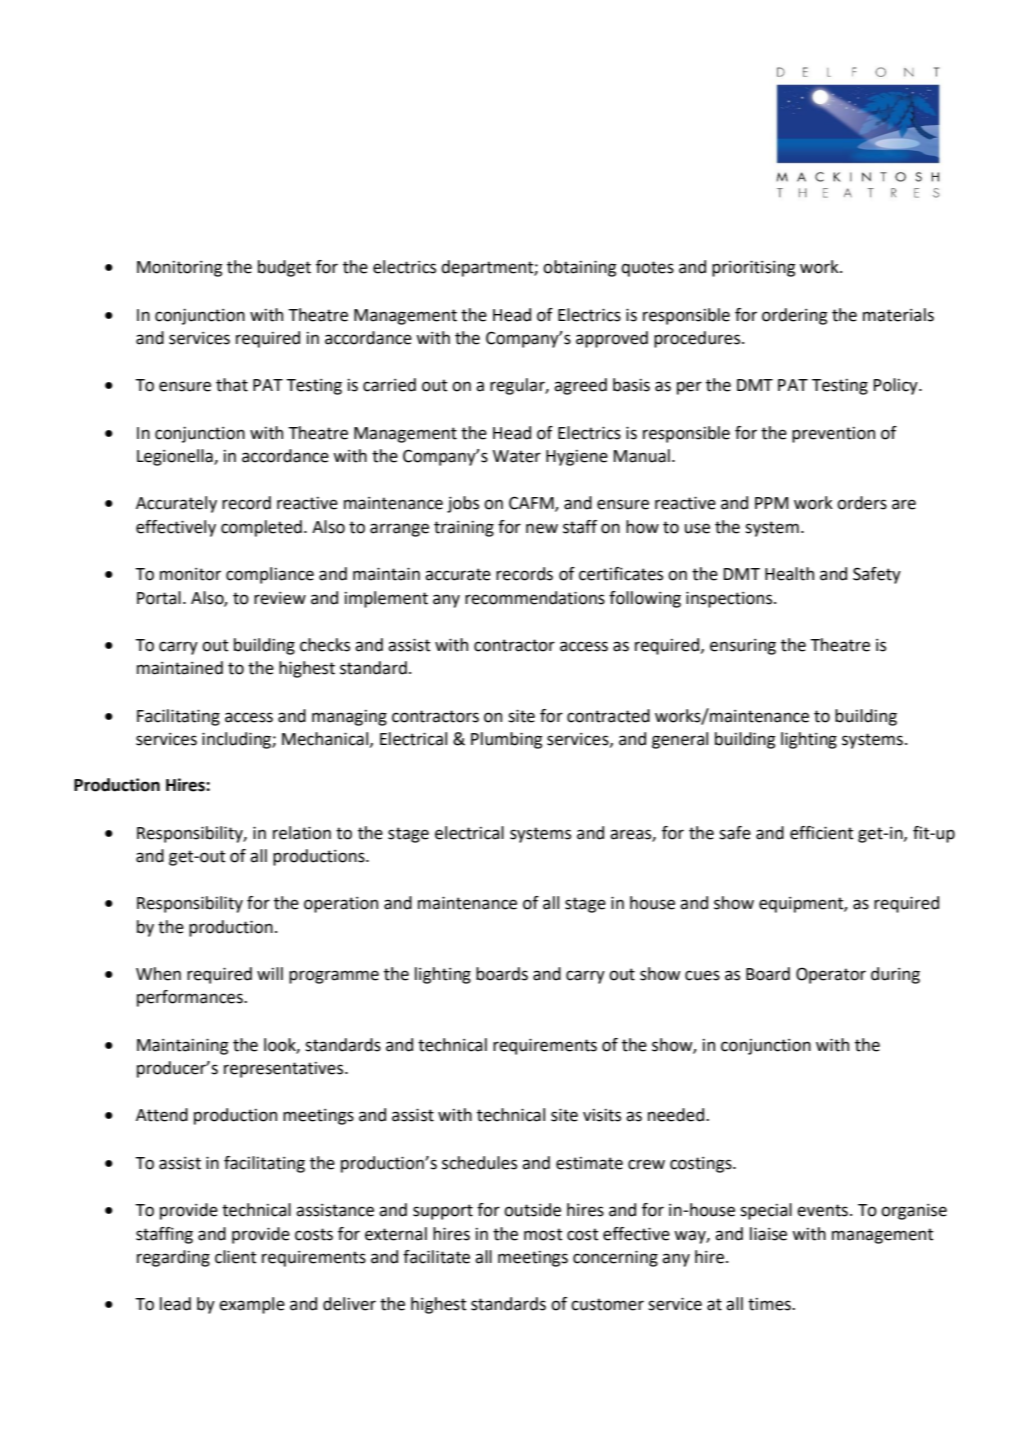  What do you see at coordinates (302, 833) in the document?
I see `relation` at bounding box center [302, 833].
